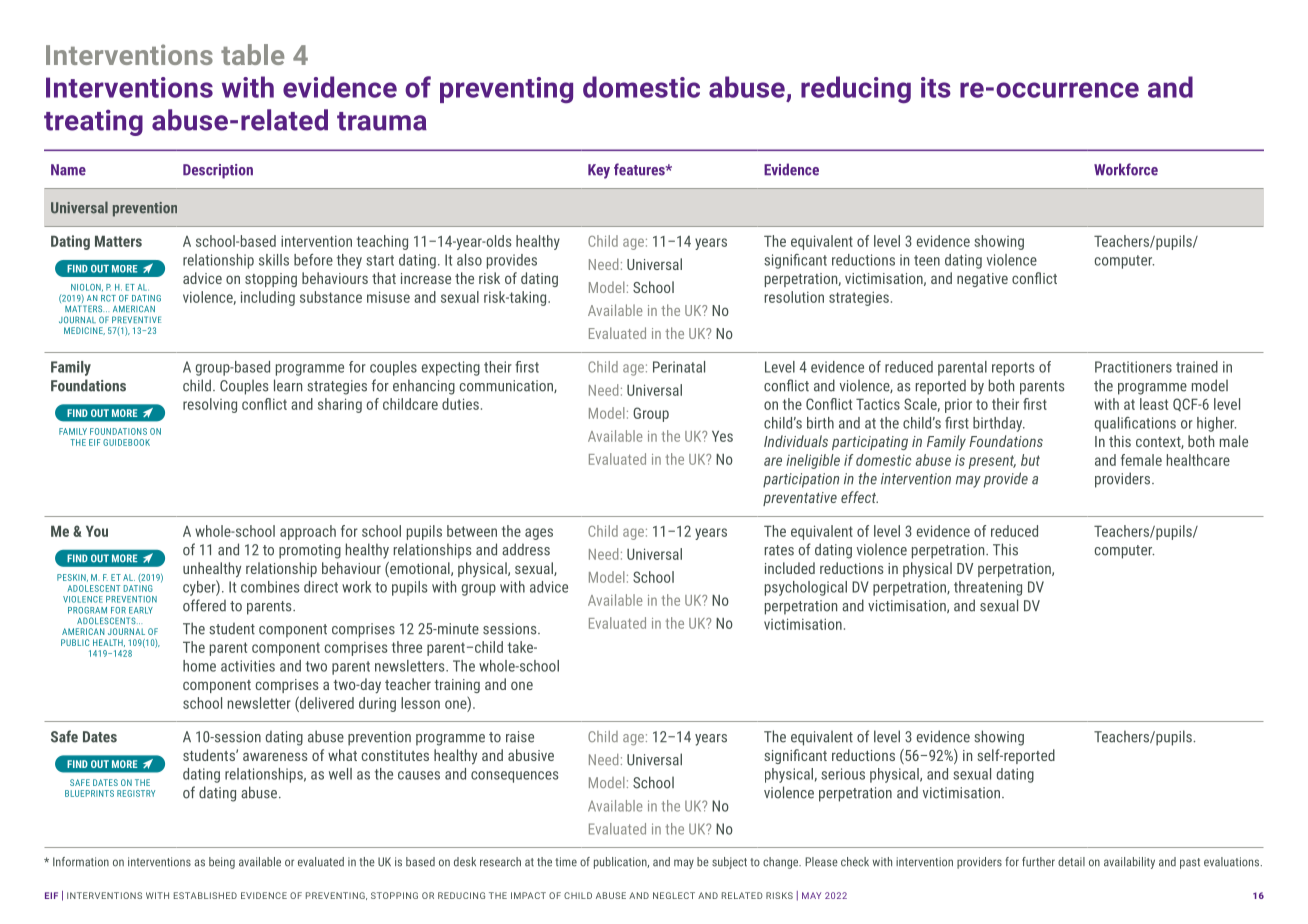 The height and width of the screenshot is (924, 1308). What do you see at coordinates (1154, 404) in the screenshot?
I see `least` at bounding box center [1154, 404].
